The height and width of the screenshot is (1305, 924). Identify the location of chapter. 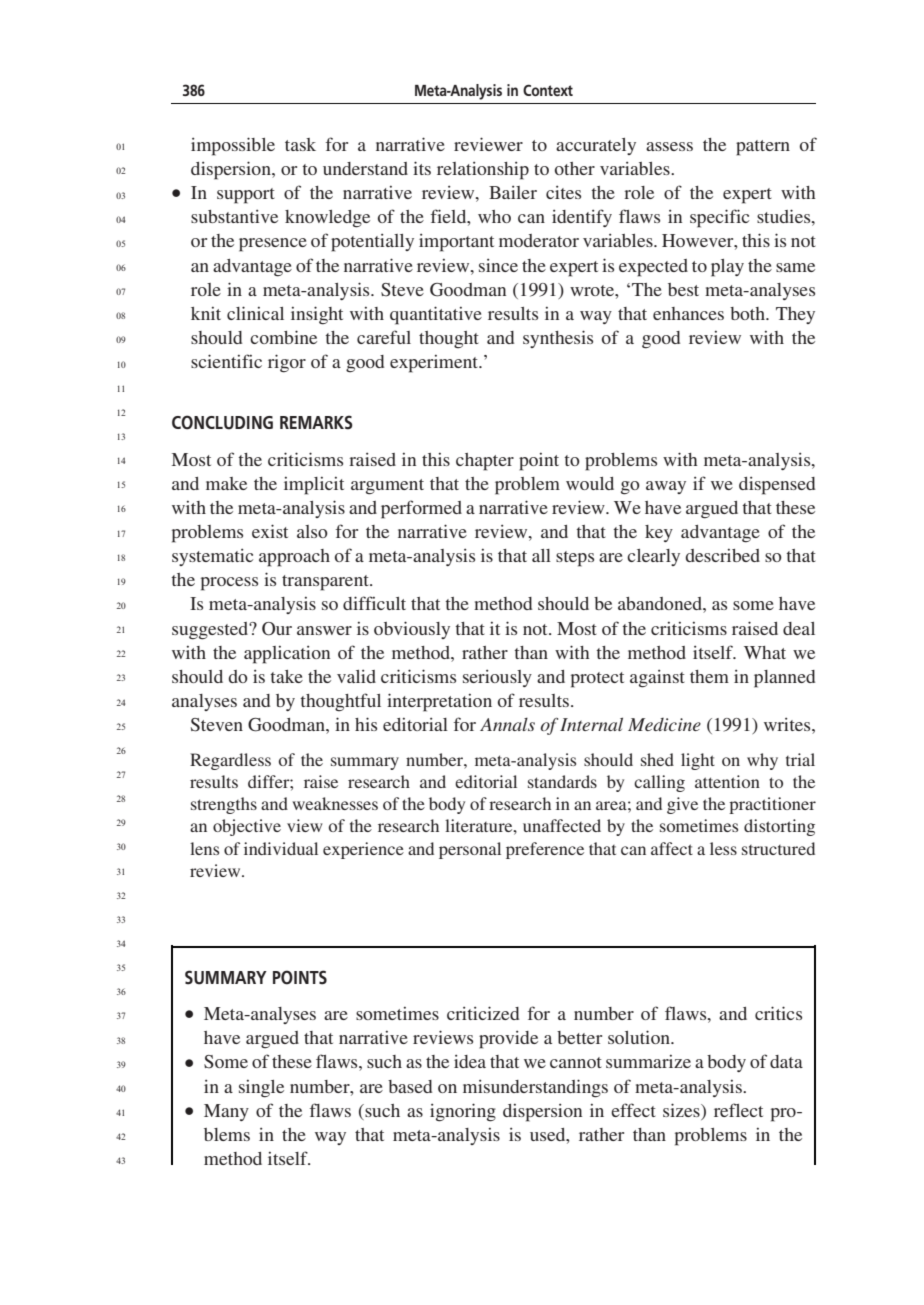
(485, 462).
